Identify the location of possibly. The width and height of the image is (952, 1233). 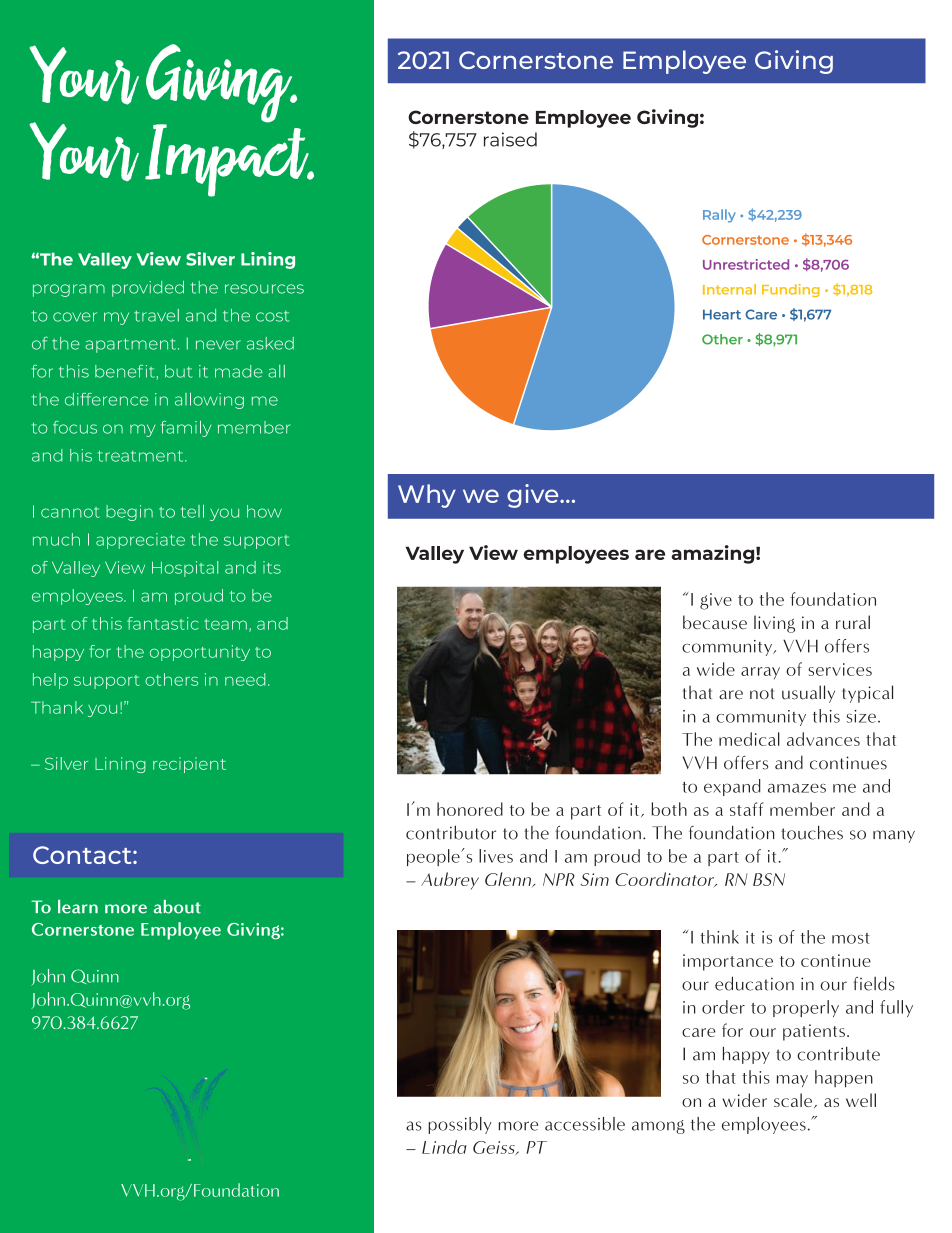
(460, 1125).
